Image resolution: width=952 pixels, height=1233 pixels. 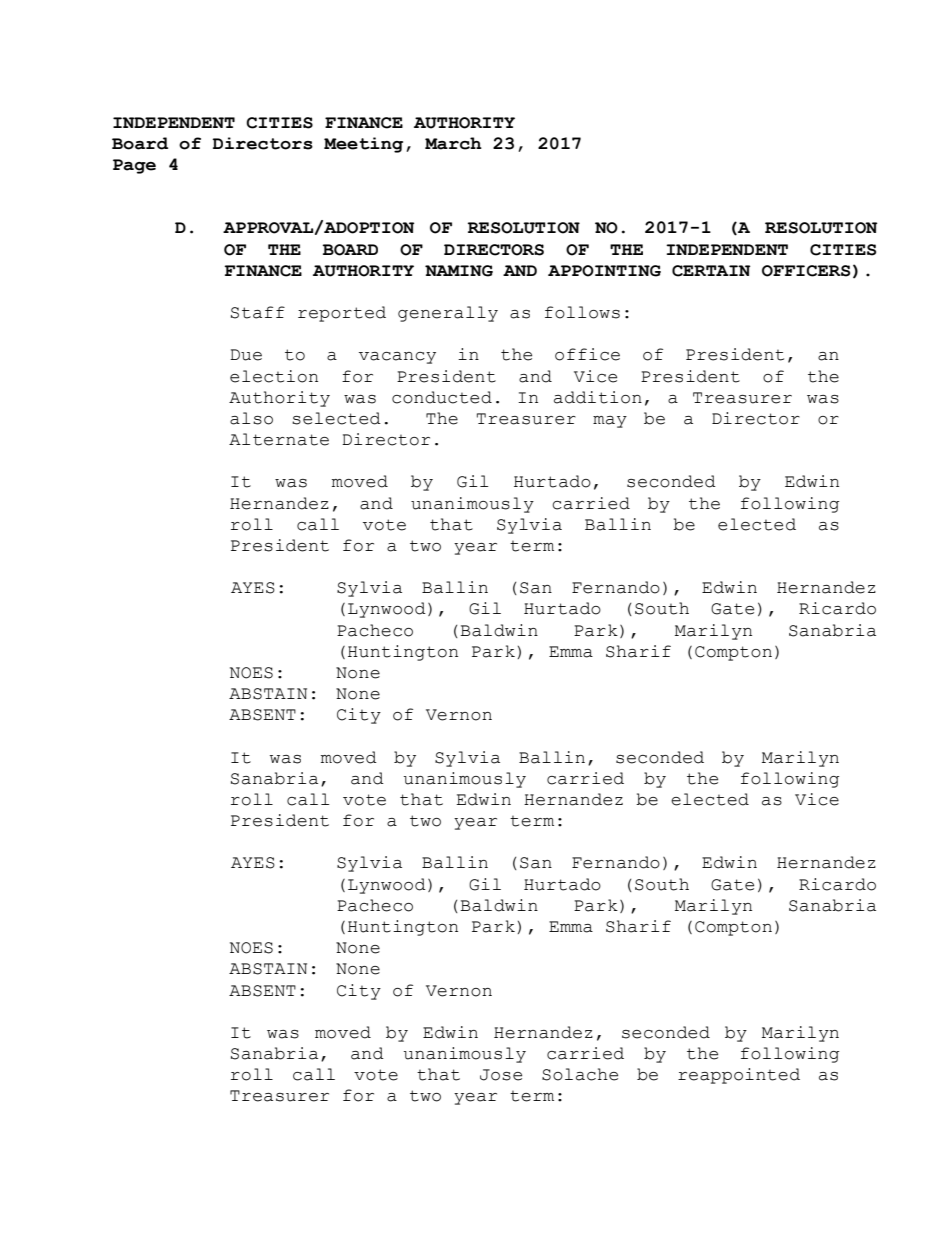 I want to click on also, so click(x=251, y=418).
